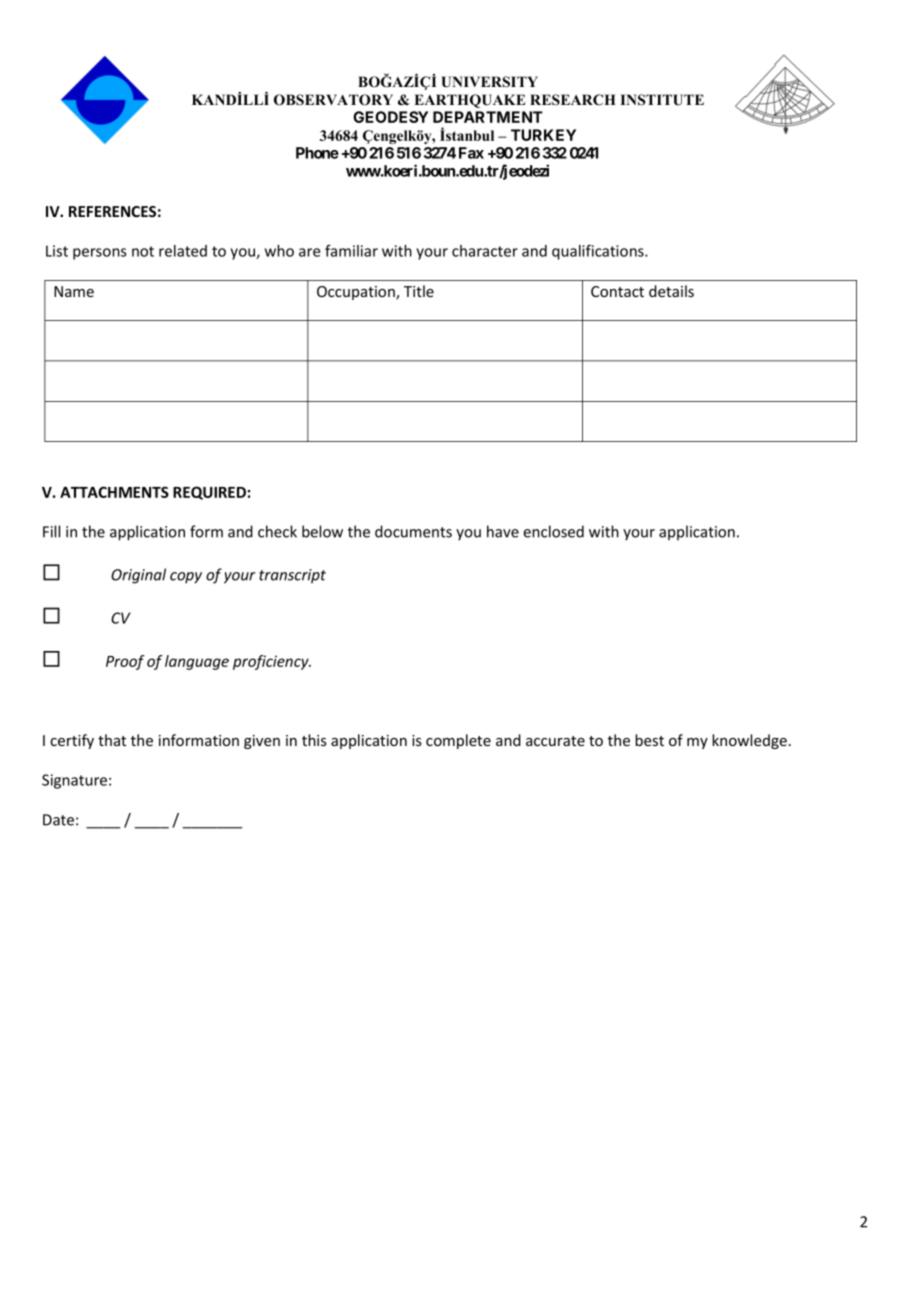 The width and height of the document is (924, 1308). What do you see at coordinates (112, 740) in the document?
I see `that` at bounding box center [112, 740].
